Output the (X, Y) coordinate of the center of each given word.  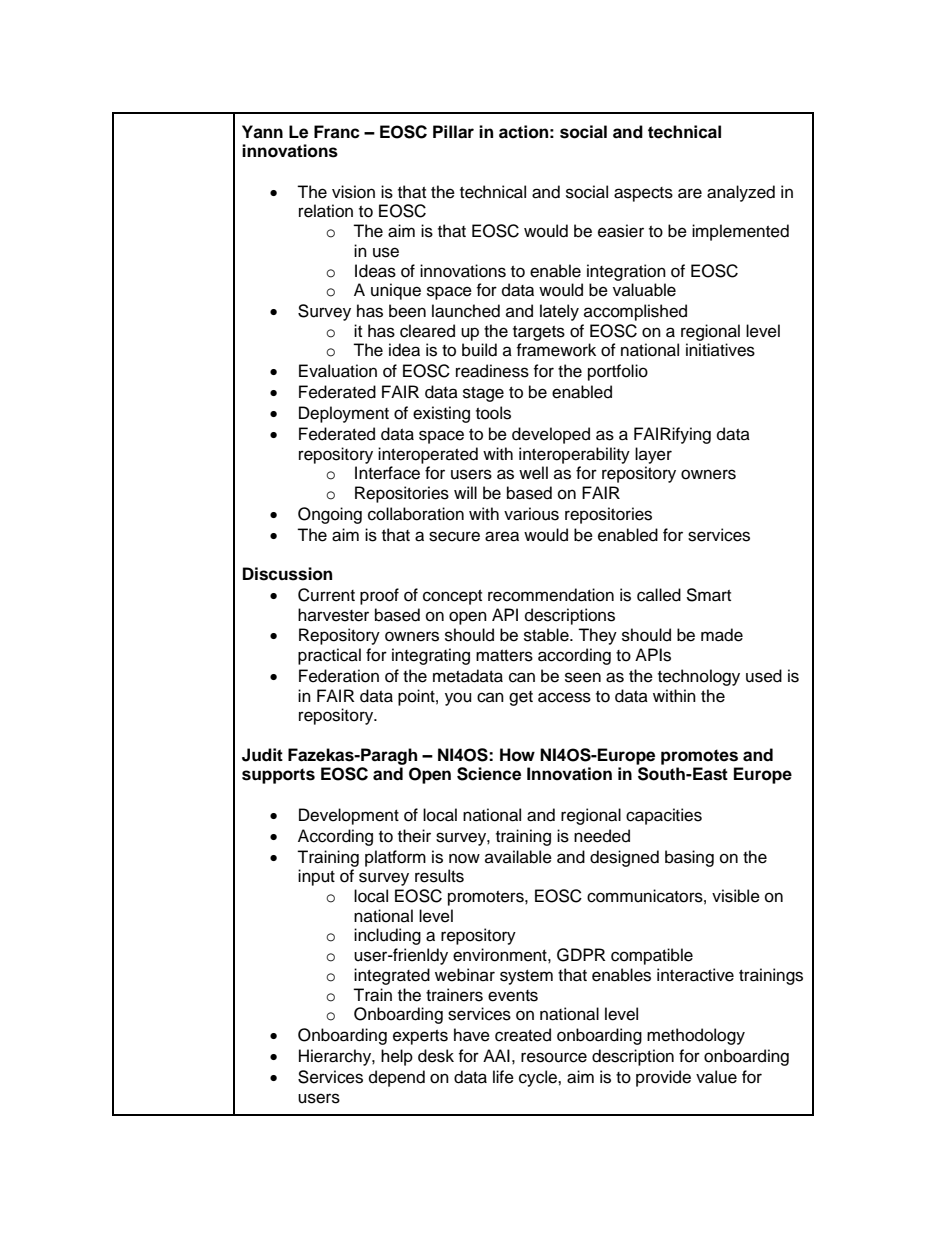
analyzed (741, 193)
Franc (337, 132)
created (523, 1035)
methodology (696, 1036)
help (397, 1057)
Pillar (453, 132)
